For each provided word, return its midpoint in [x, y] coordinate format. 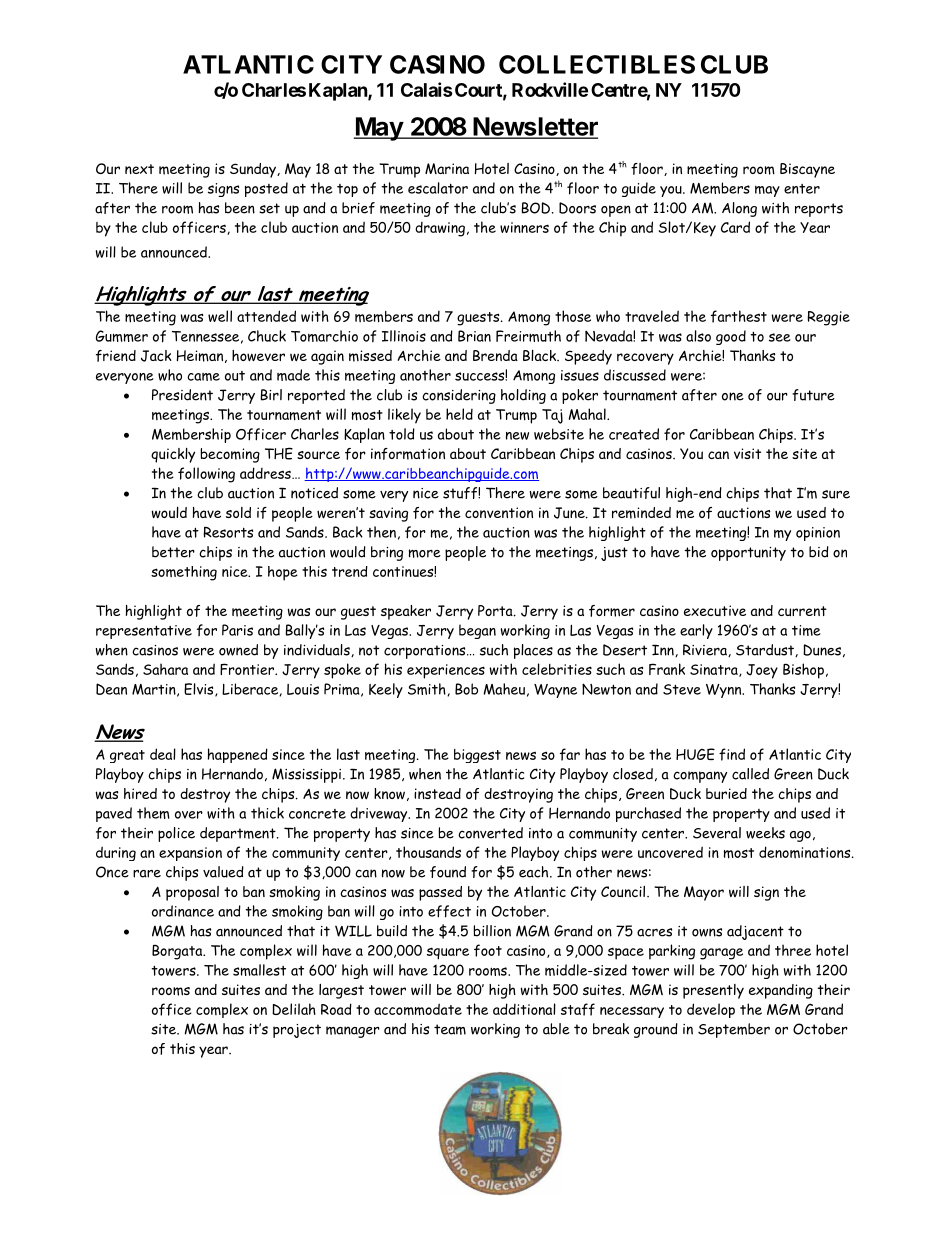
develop [711, 1010]
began [477, 631]
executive [715, 610]
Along [739, 209]
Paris [237, 630]
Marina [447, 168]
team [450, 1029]
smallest [259, 970]
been [240, 208]
